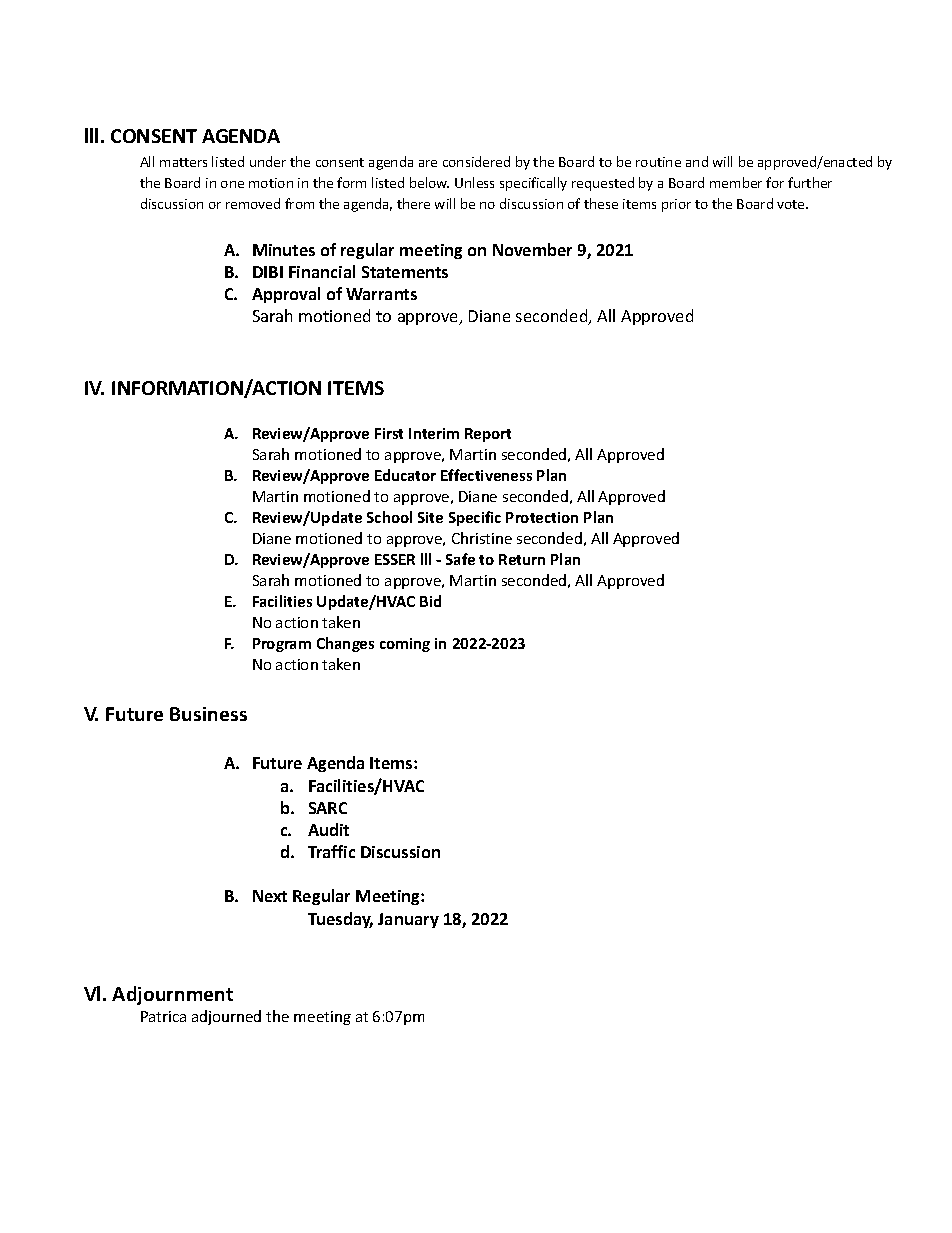  I want to click on Unless, so click(474, 182).
